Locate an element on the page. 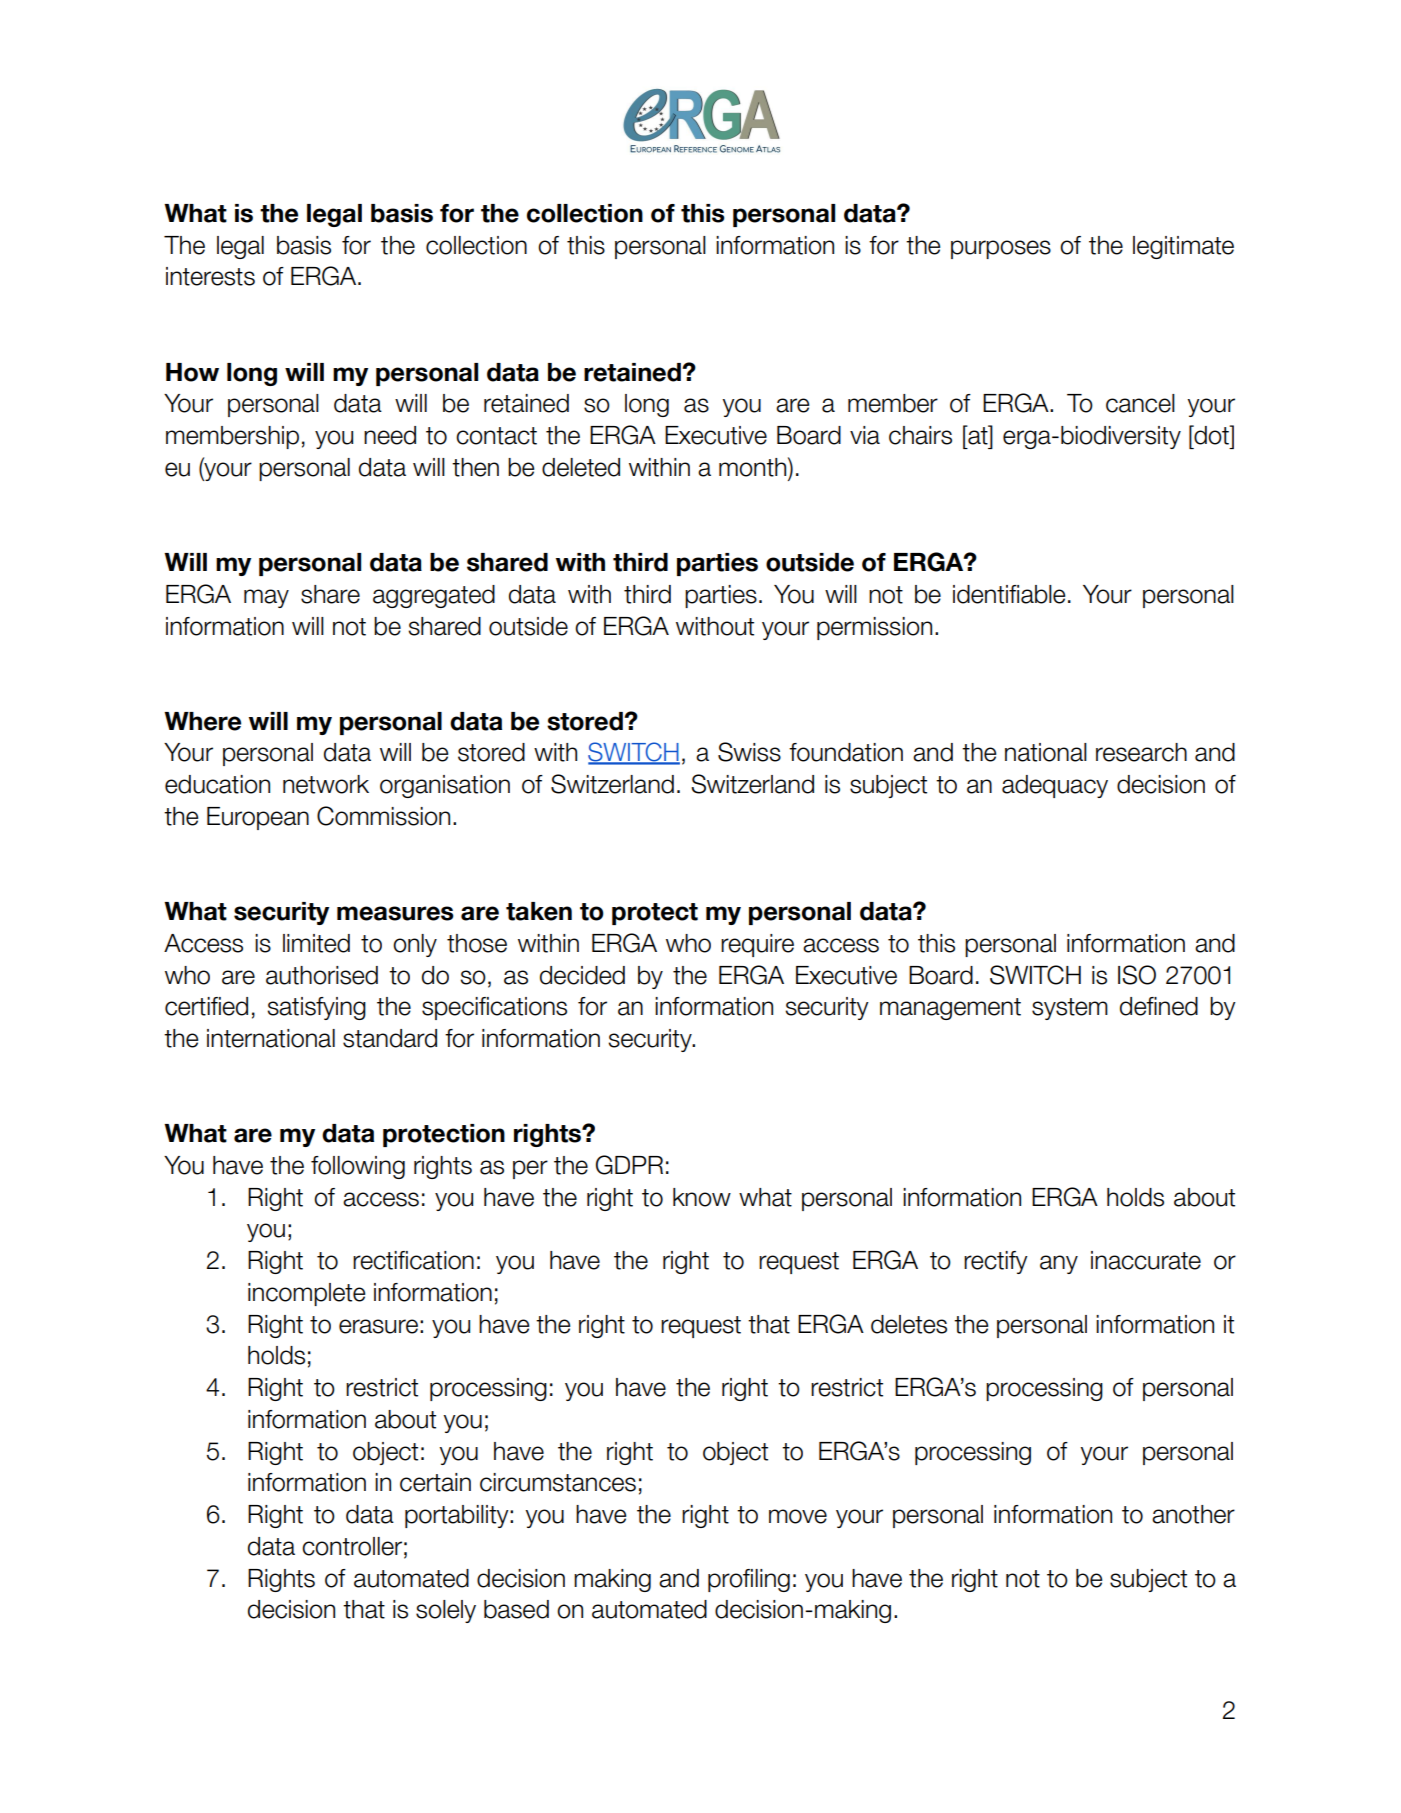  month is located at coordinates (754, 467).
